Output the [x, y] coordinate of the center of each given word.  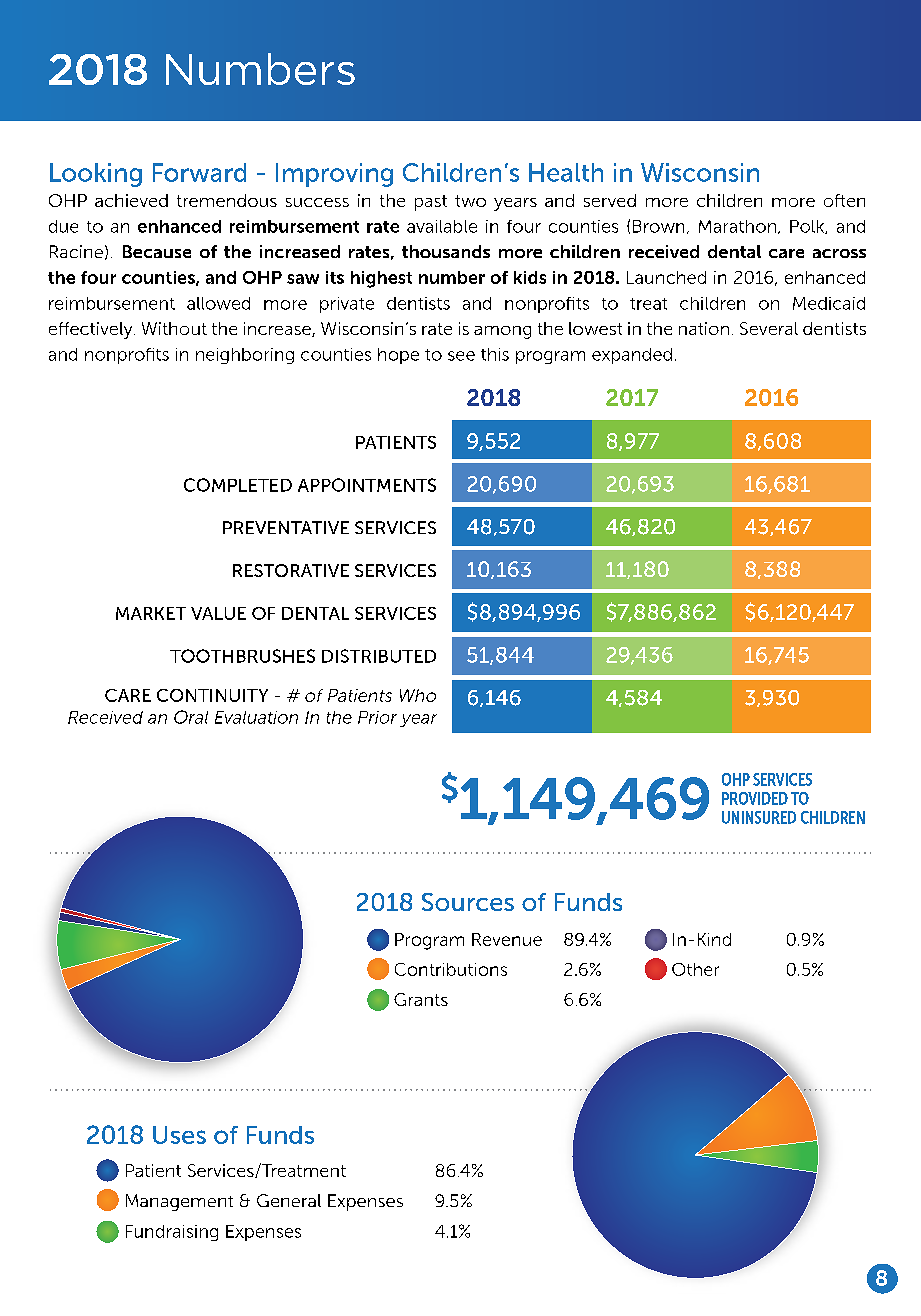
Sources [468, 902]
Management [179, 1202]
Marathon [737, 226]
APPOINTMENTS [367, 485]
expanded [632, 356]
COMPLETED [238, 485]
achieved [131, 200]
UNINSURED [759, 817]
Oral [191, 717]
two [470, 201]
